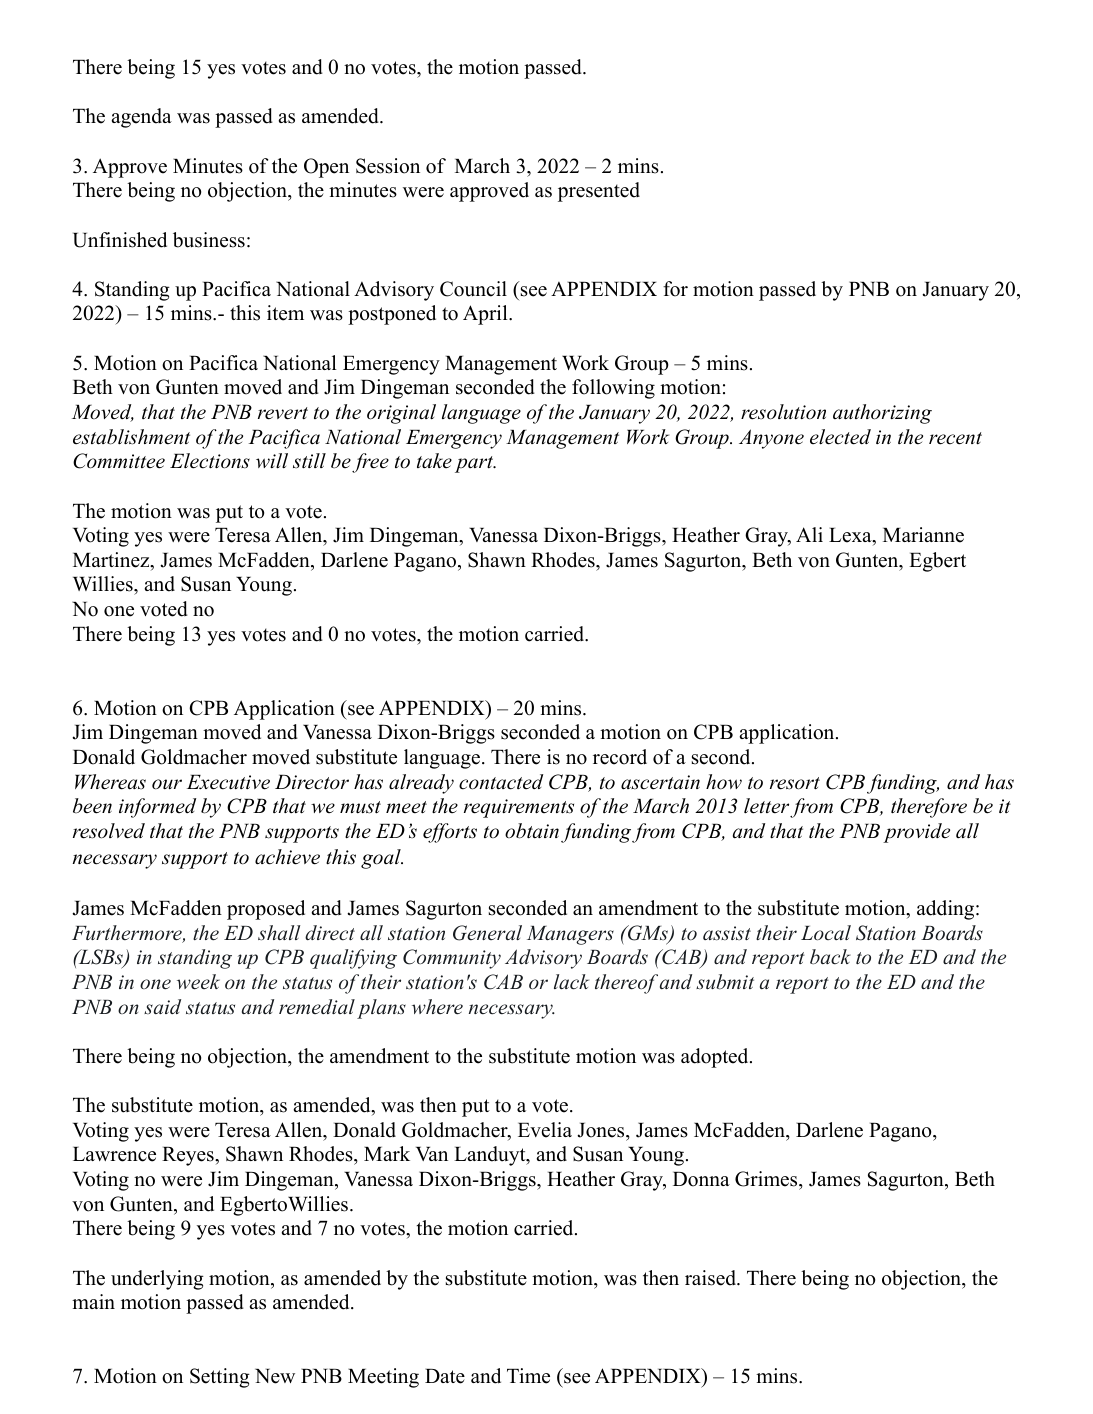 The height and width of the document is (1414, 1093). What do you see at coordinates (220, 1378) in the document?
I see `Setting` at bounding box center [220, 1378].
